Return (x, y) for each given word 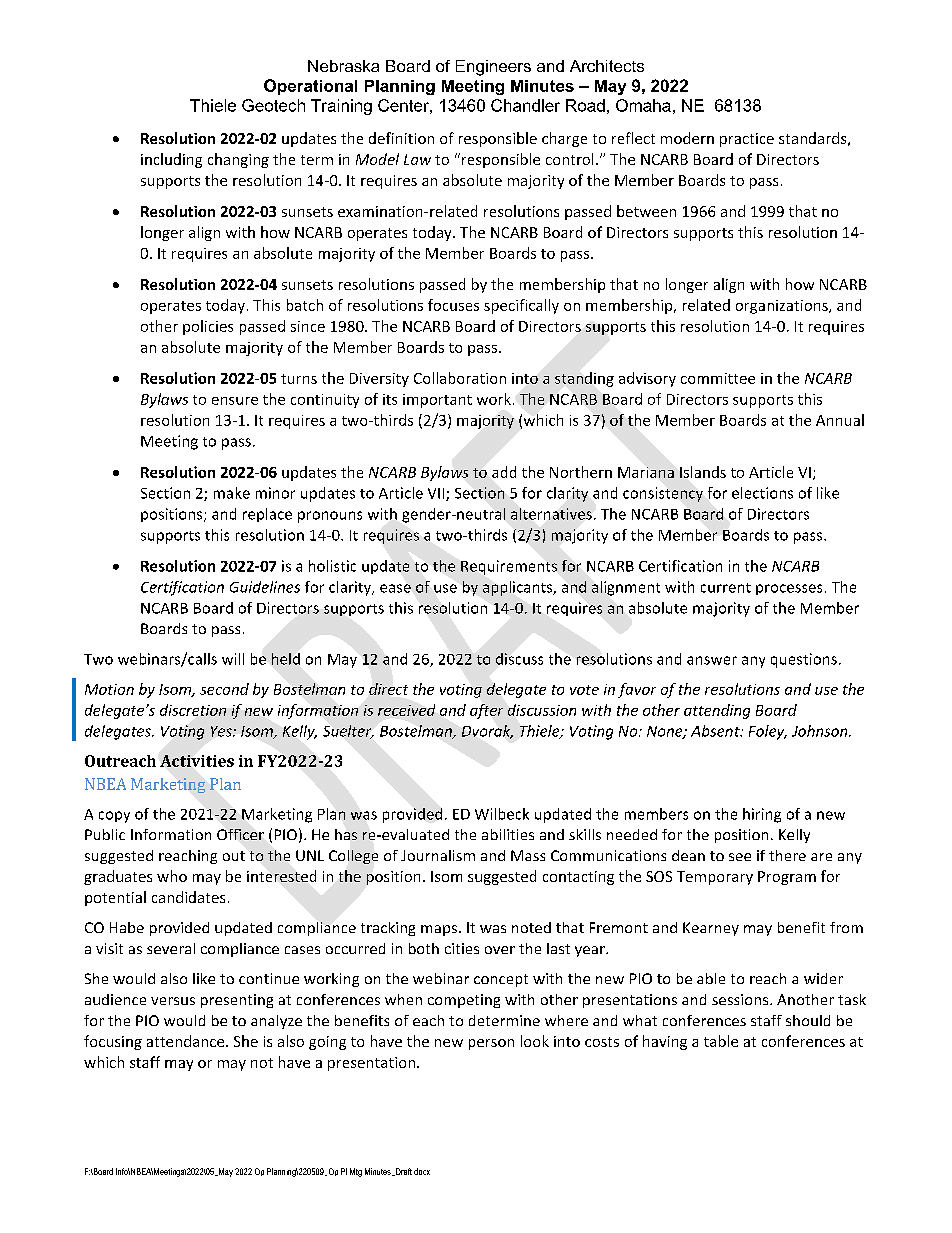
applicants (519, 588)
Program (787, 878)
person (491, 1044)
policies (208, 327)
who (172, 876)
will (233, 659)
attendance (187, 1041)
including (171, 160)
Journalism (438, 855)
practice (747, 140)
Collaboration (460, 378)
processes (789, 589)
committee (718, 378)
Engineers (493, 68)
